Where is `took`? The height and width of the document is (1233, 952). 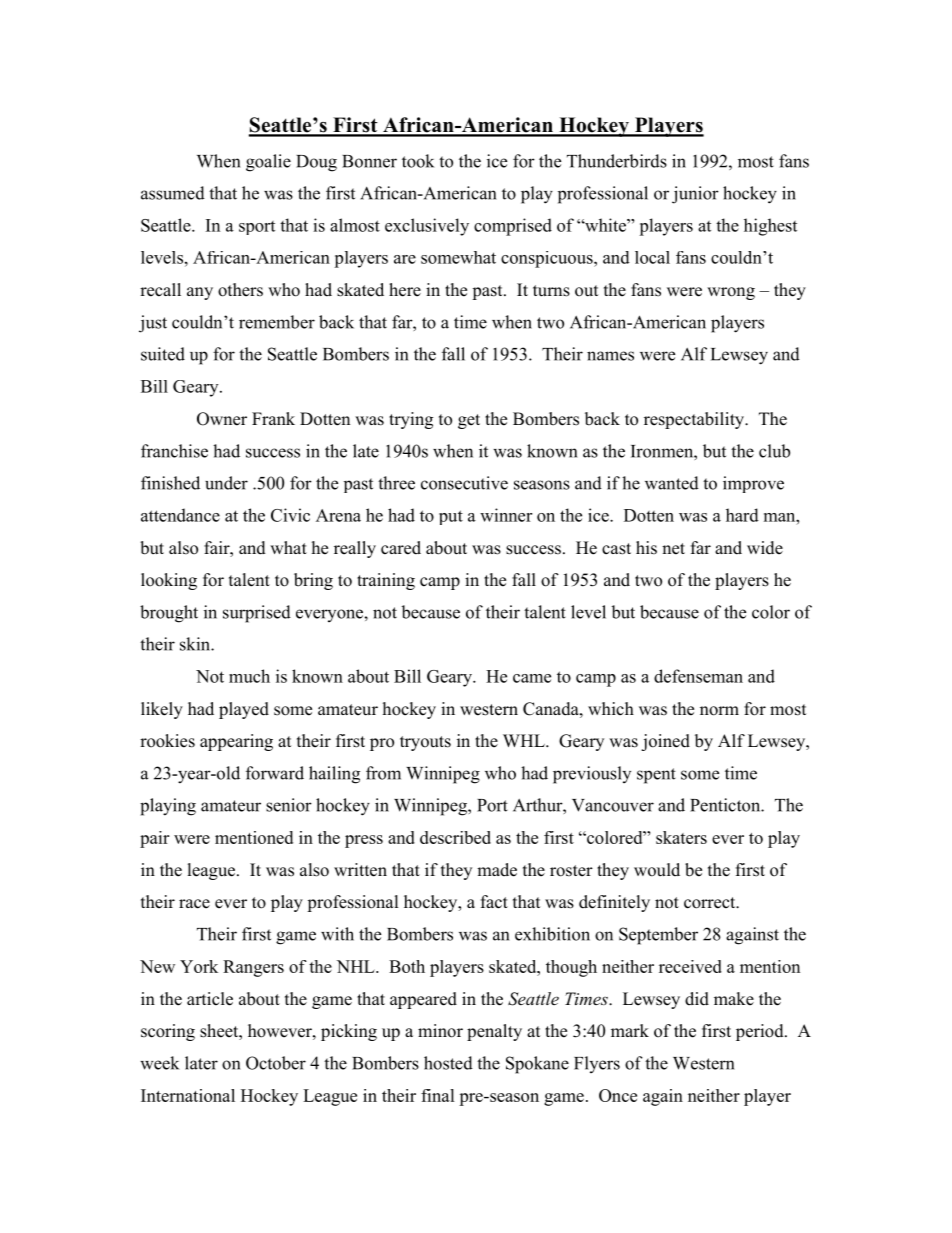 took is located at coordinates (418, 161).
